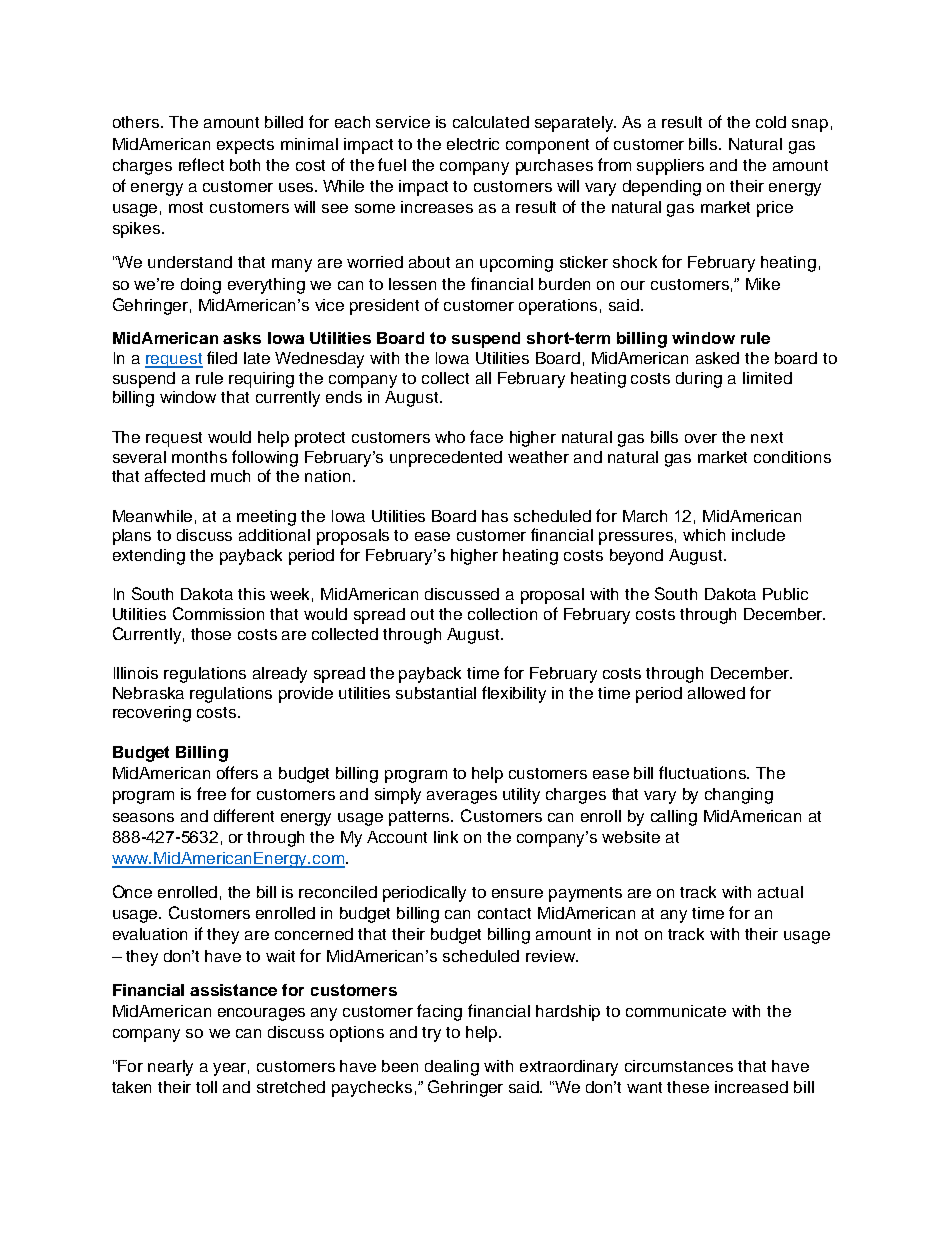 The height and width of the screenshot is (1233, 952). Describe the element at coordinates (231, 1069) in the screenshot. I see `year` at that location.
